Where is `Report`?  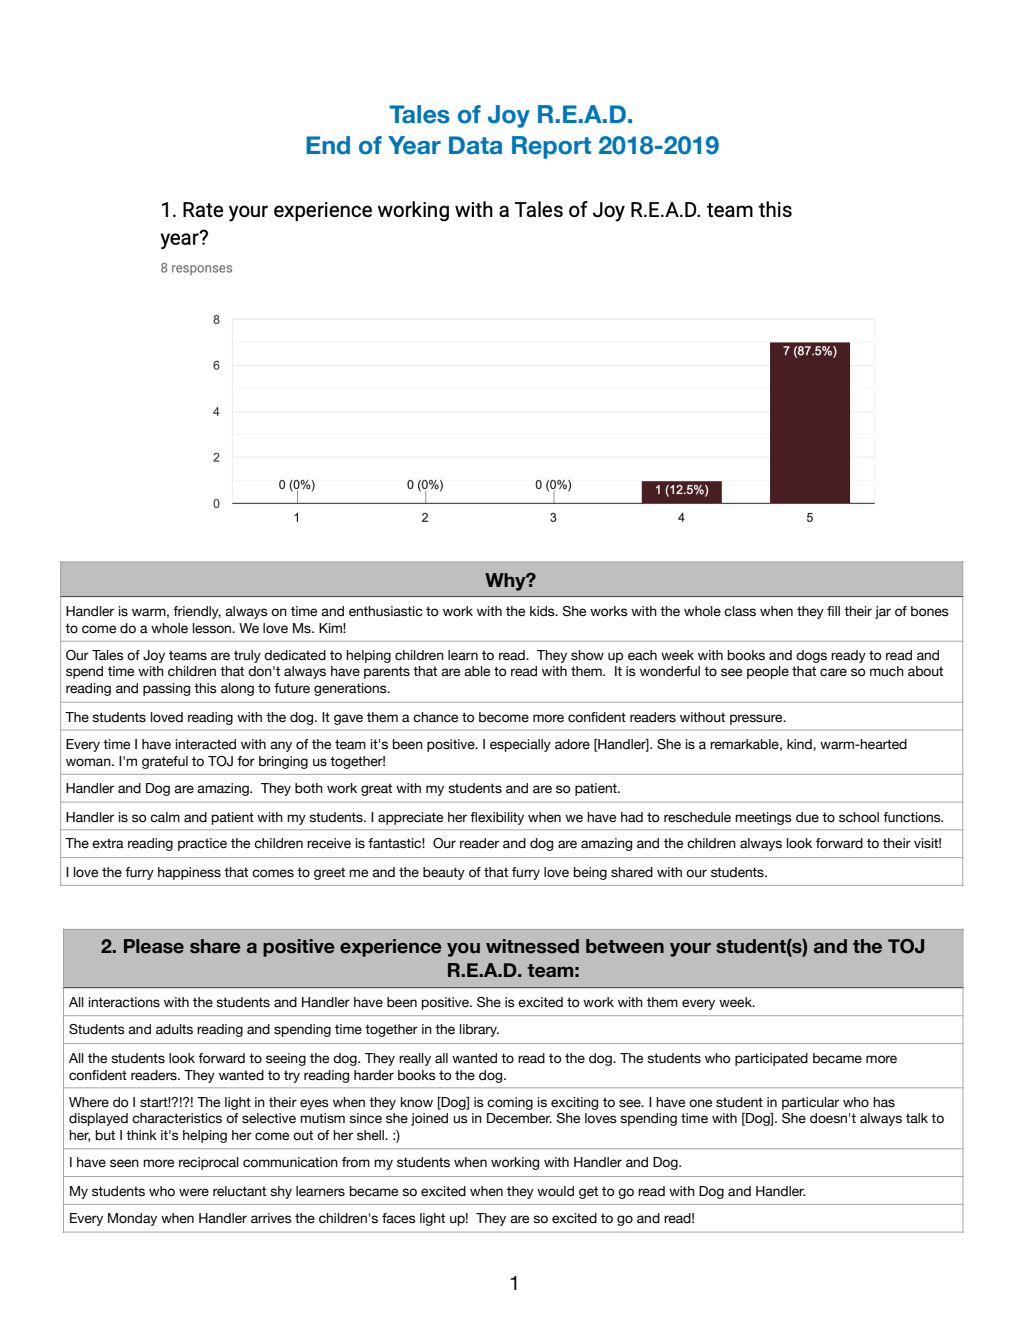
Report is located at coordinates (551, 147).
